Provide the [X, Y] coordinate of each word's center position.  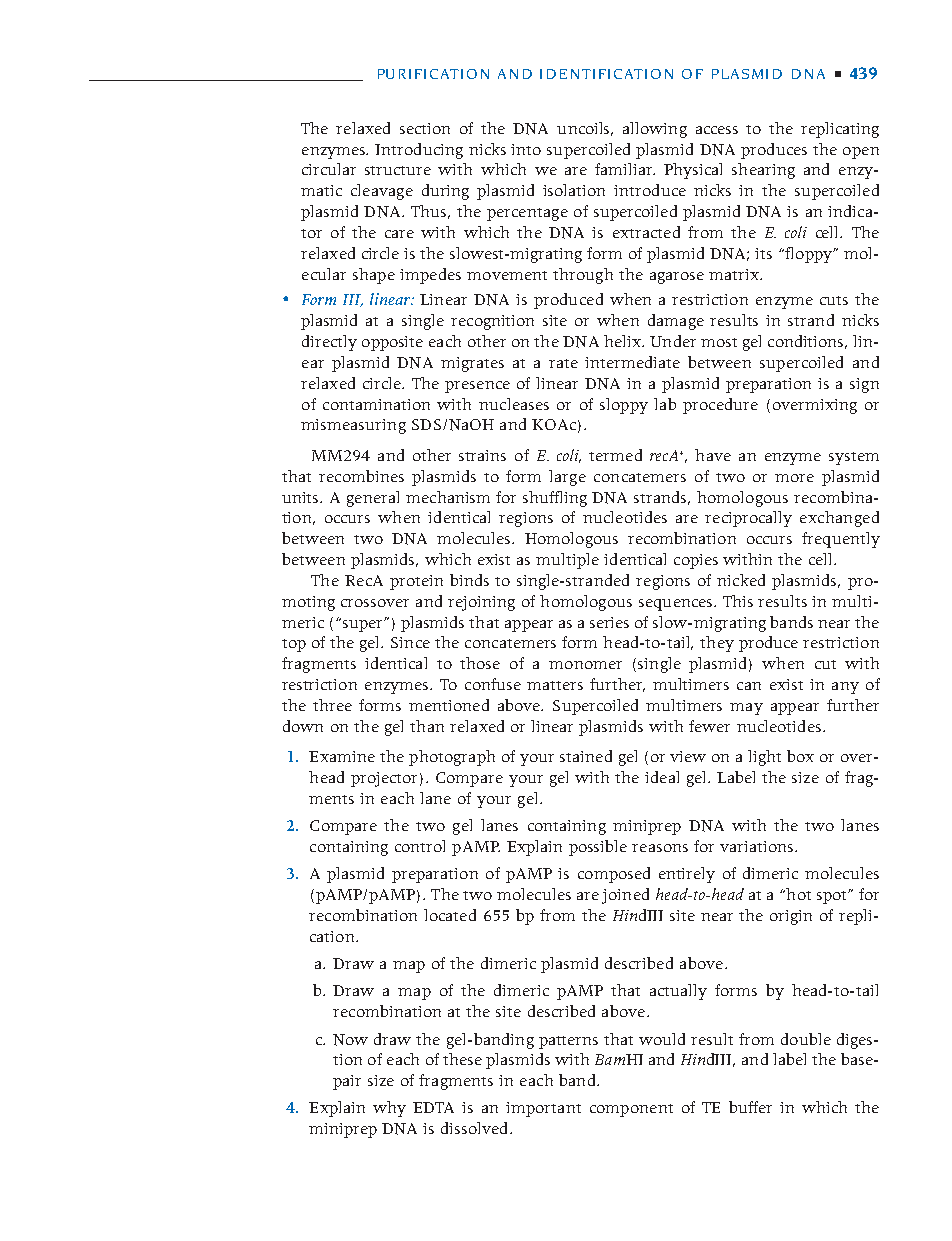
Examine [342, 756]
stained [586, 756]
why [389, 1109]
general [373, 499]
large [567, 478]
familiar [625, 169]
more [794, 478]
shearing [763, 171]
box [800, 756]
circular [329, 169]
